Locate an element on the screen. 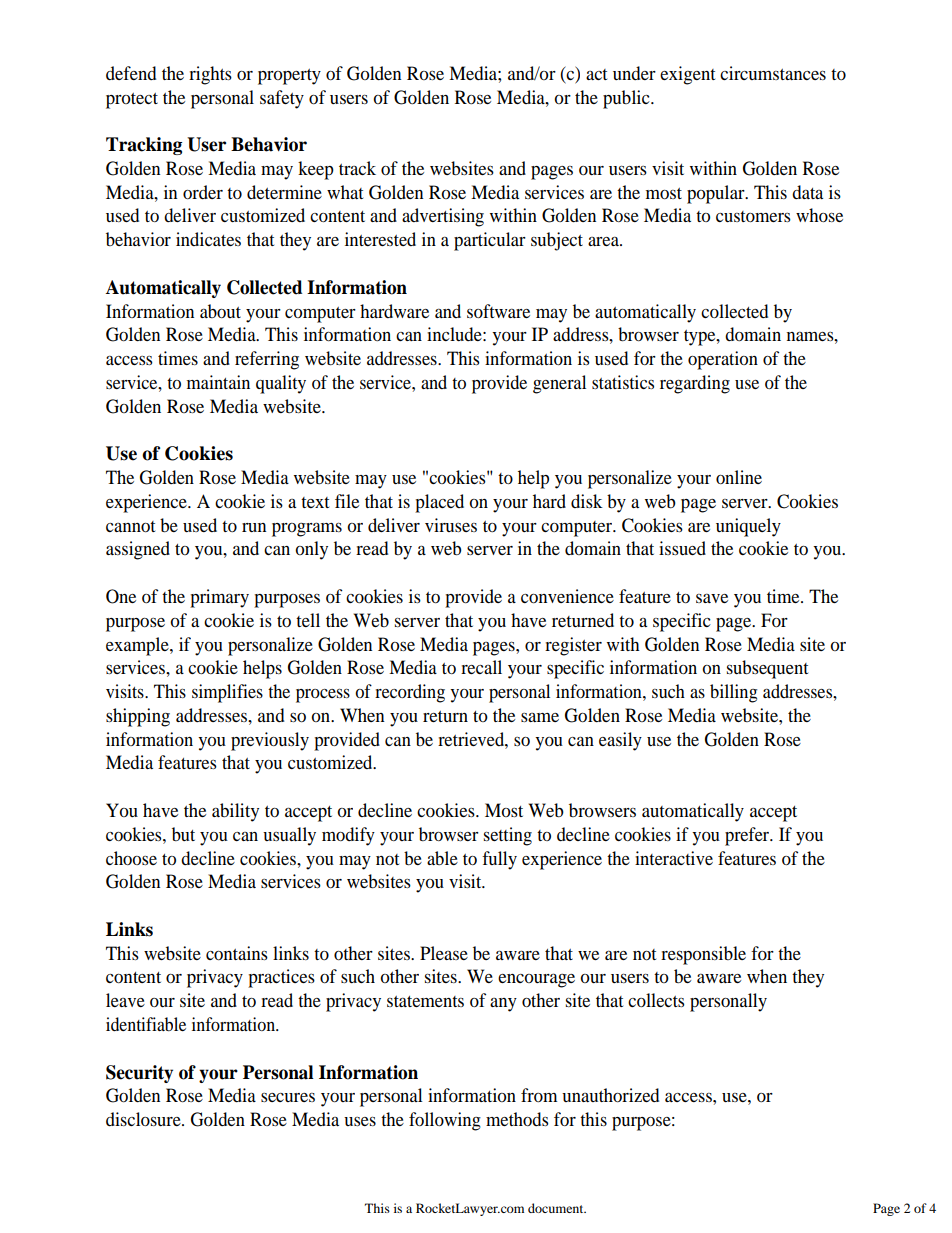 The width and height of the screenshot is (952, 1233). maintain is located at coordinates (218, 382).
